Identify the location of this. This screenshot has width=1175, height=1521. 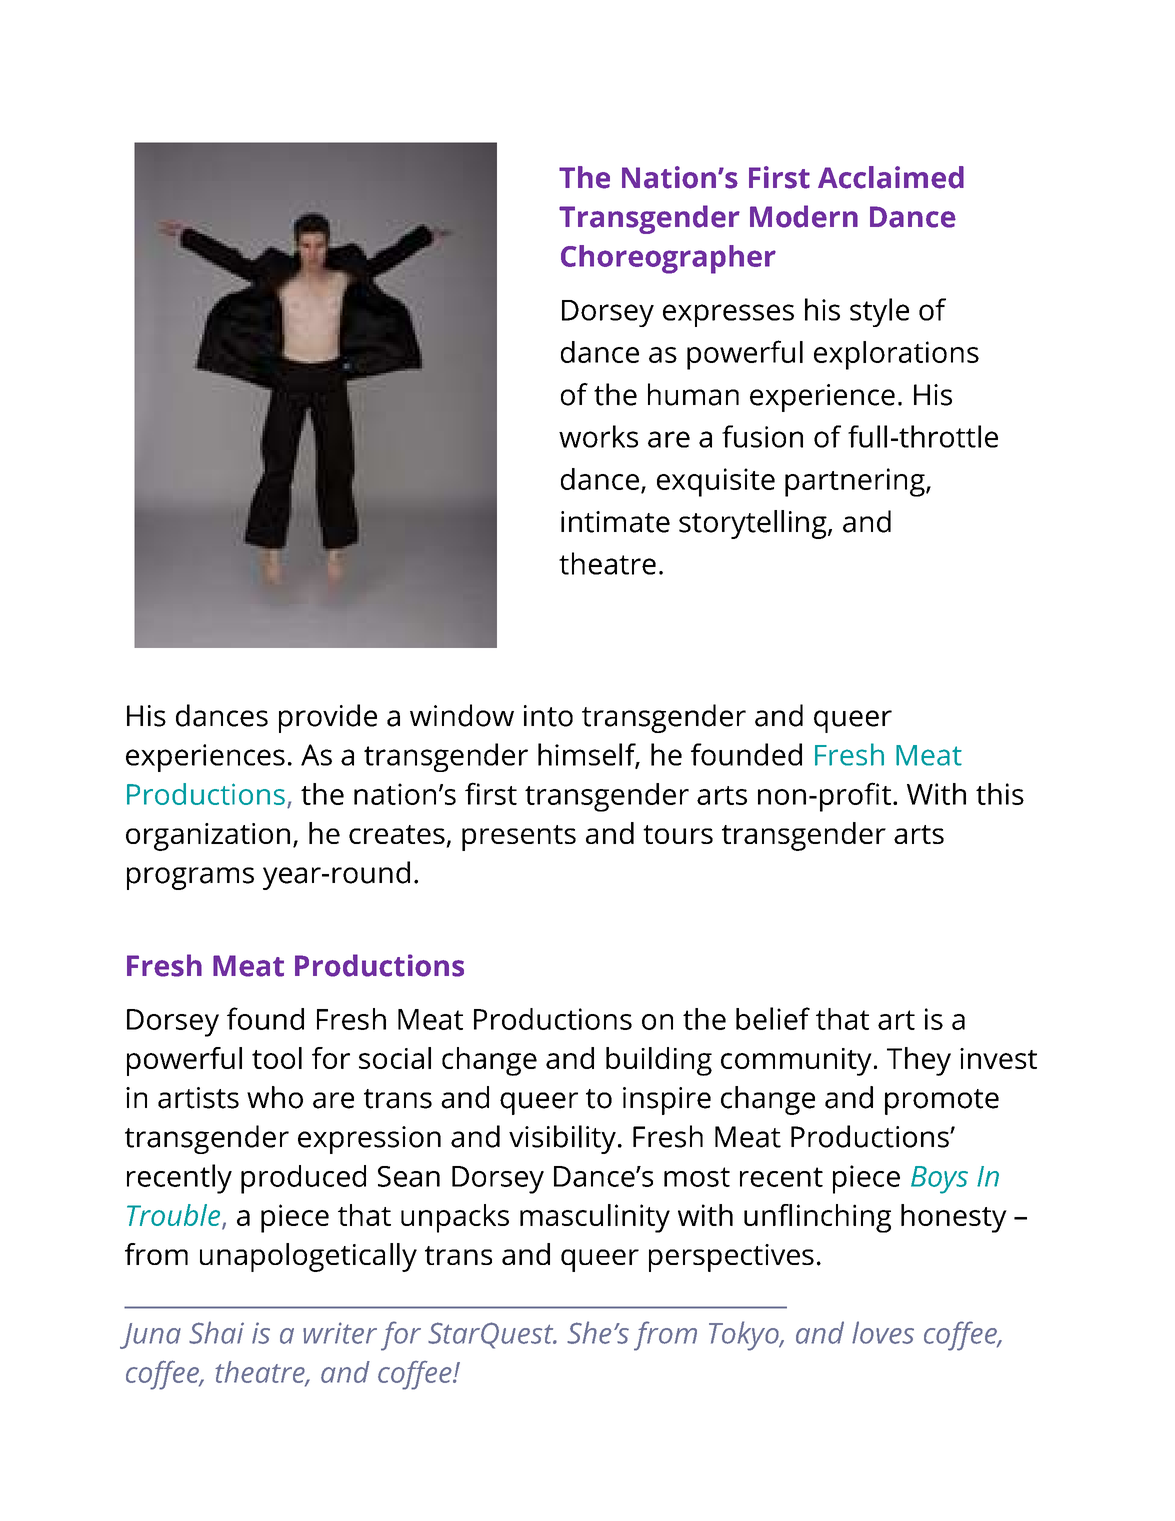
(1000, 794).
